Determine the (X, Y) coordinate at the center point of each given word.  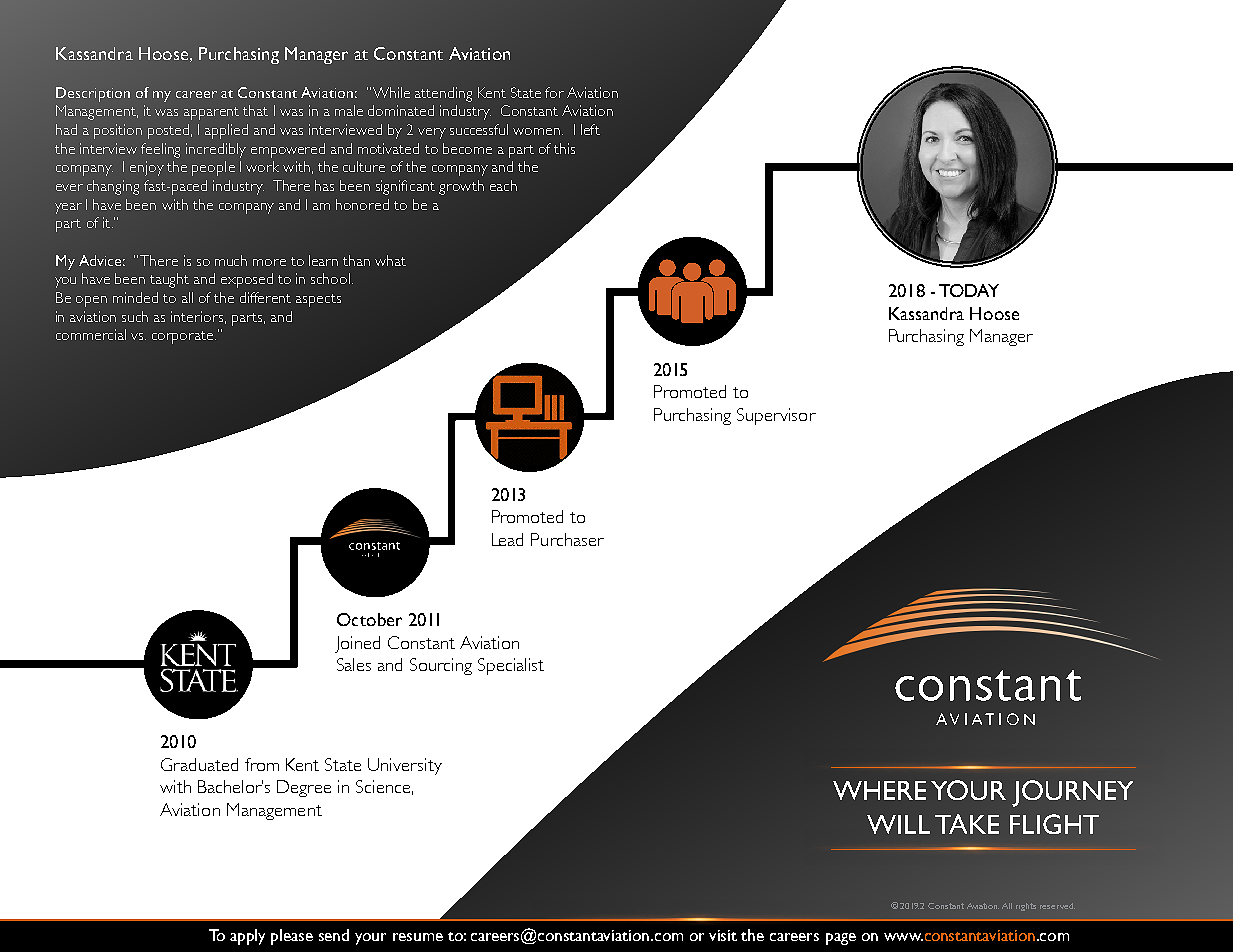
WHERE (879, 790)
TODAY (969, 290)
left (590, 129)
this (564, 148)
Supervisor (776, 416)
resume (418, 937)
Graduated (199, 764)
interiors (197, 316)
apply (247, 937)
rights (1026, 907)
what (390, 260)
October (369, 619)
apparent (211, 113)
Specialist (511, 666)
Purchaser (567, 539)
